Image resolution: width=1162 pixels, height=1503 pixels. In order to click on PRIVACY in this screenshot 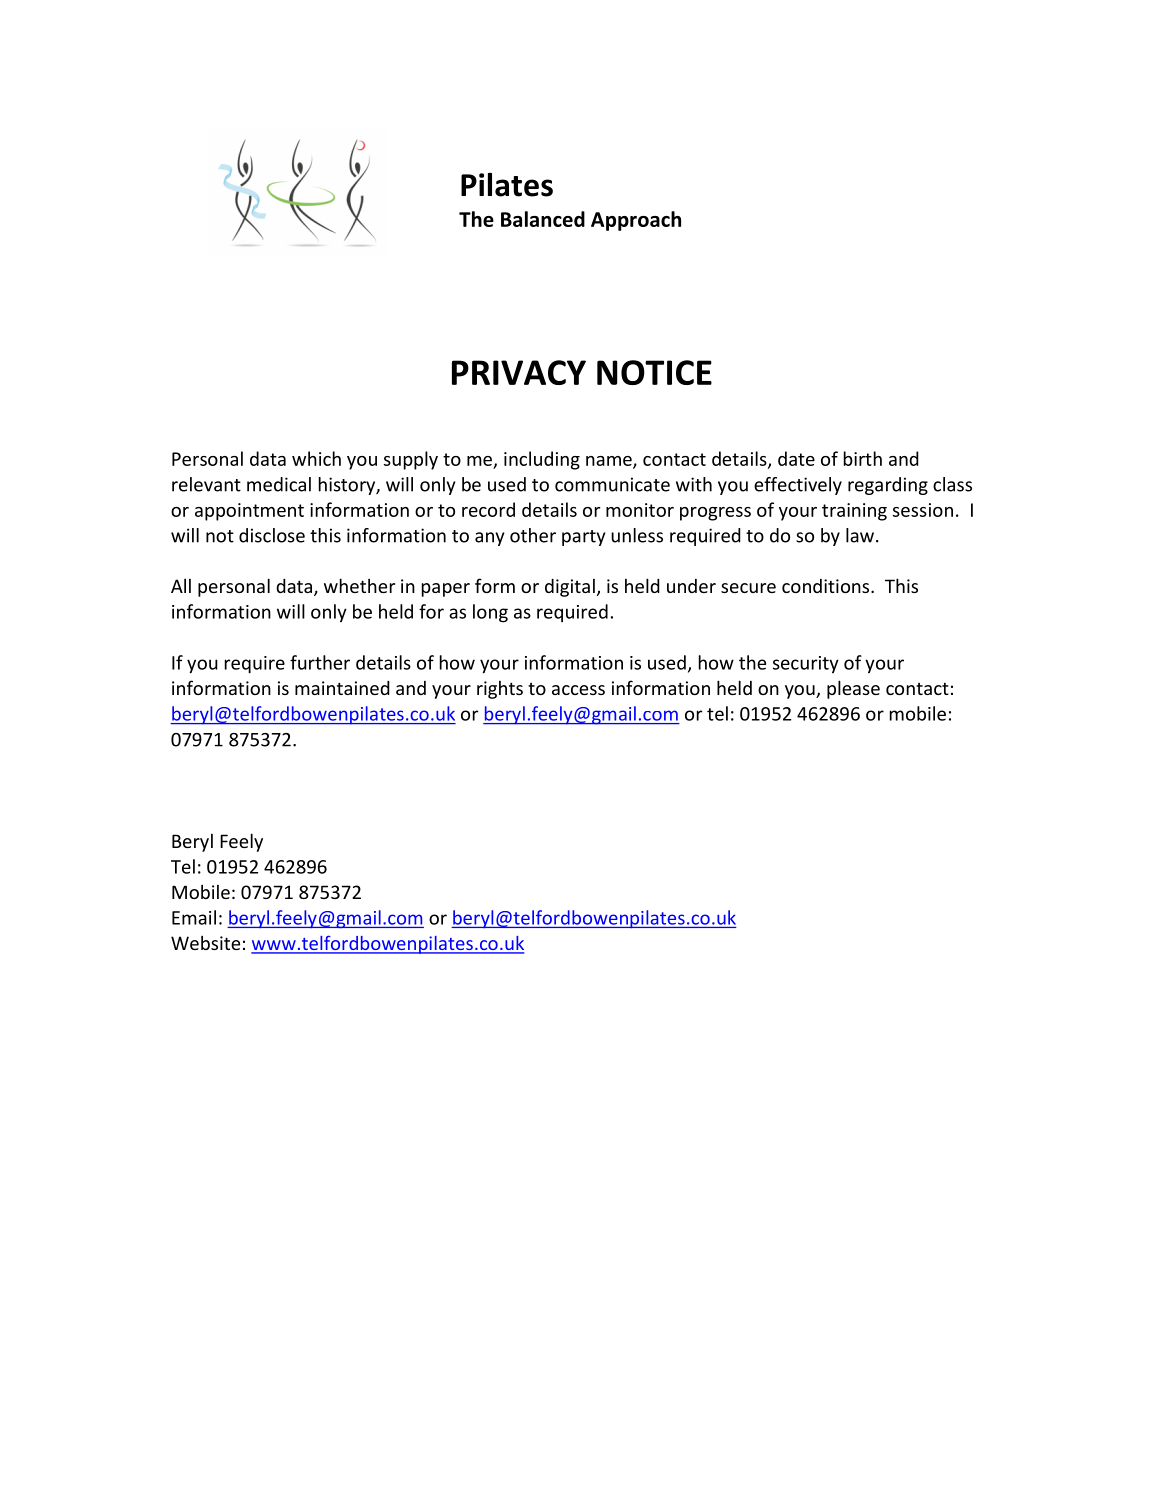, I will do `click(519, 372)`.
